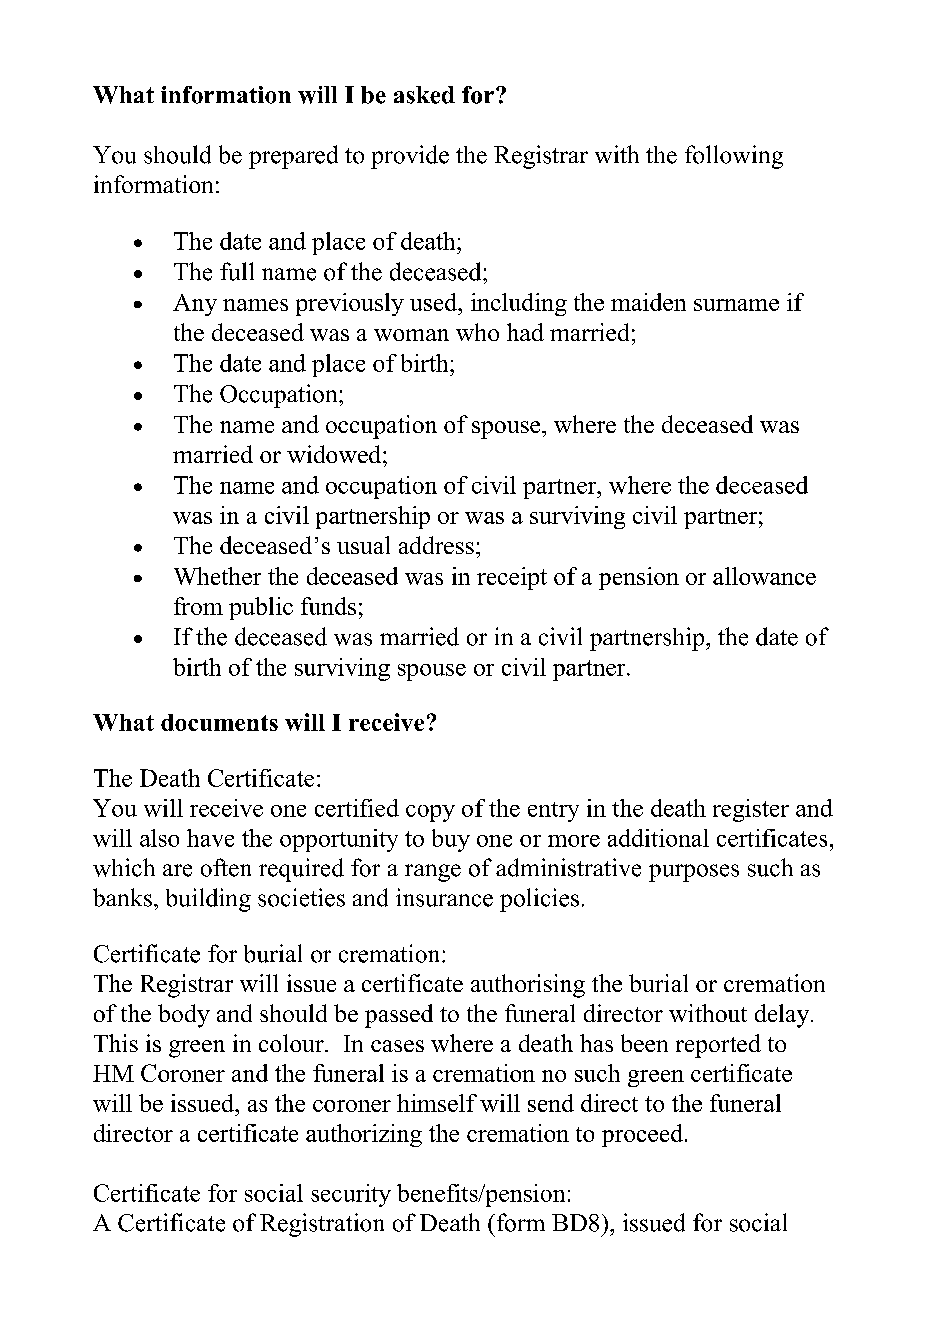  What do you see at coordinates (351, 1195) in the screenshot?
I see `security` at bounding box center [351, 1195].
